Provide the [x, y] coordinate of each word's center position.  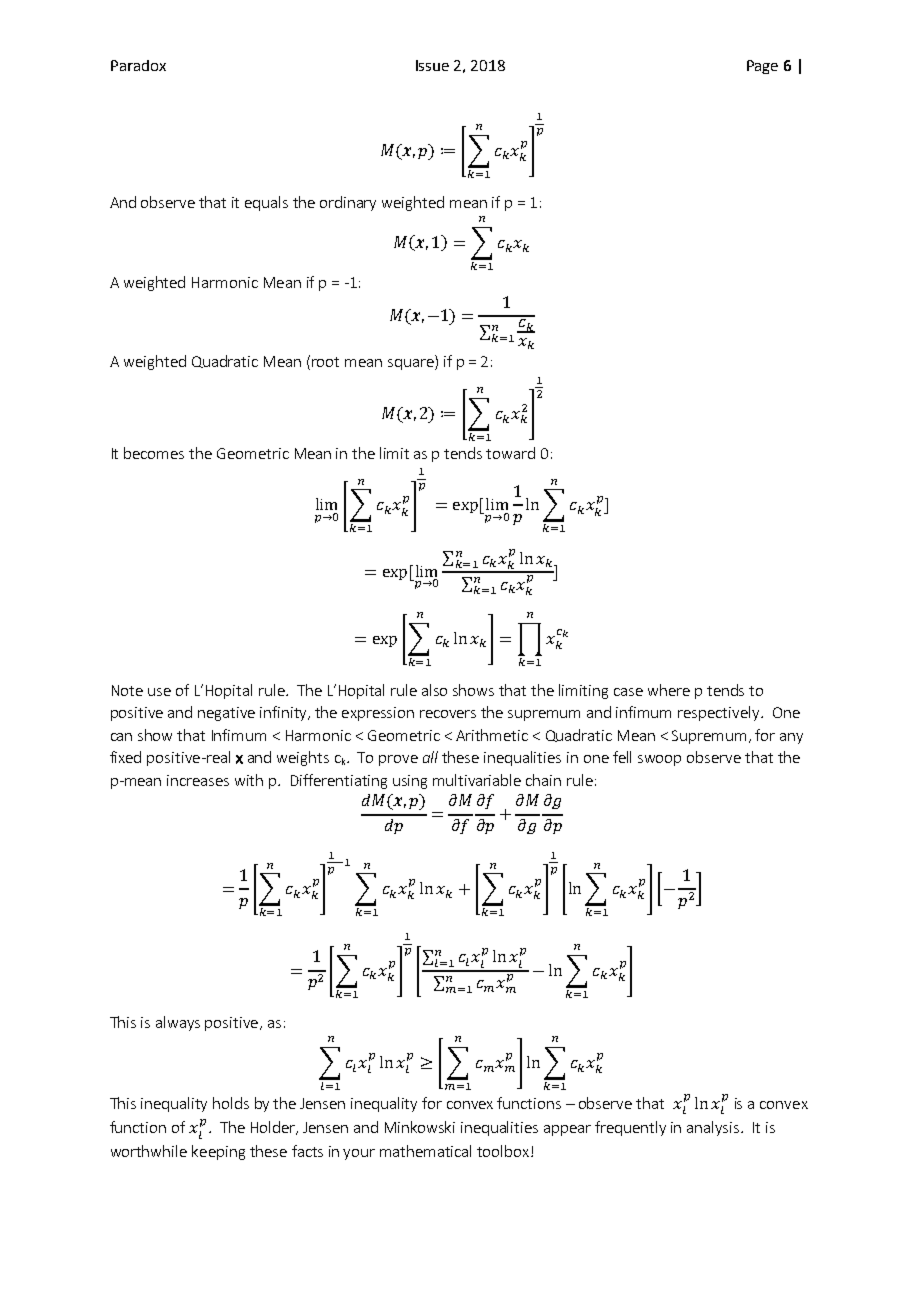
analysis [714, 1128]
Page [762, 67]
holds [231, 1103]
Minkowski [420, 1127]
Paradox [138, 65]
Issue [432, 65]
